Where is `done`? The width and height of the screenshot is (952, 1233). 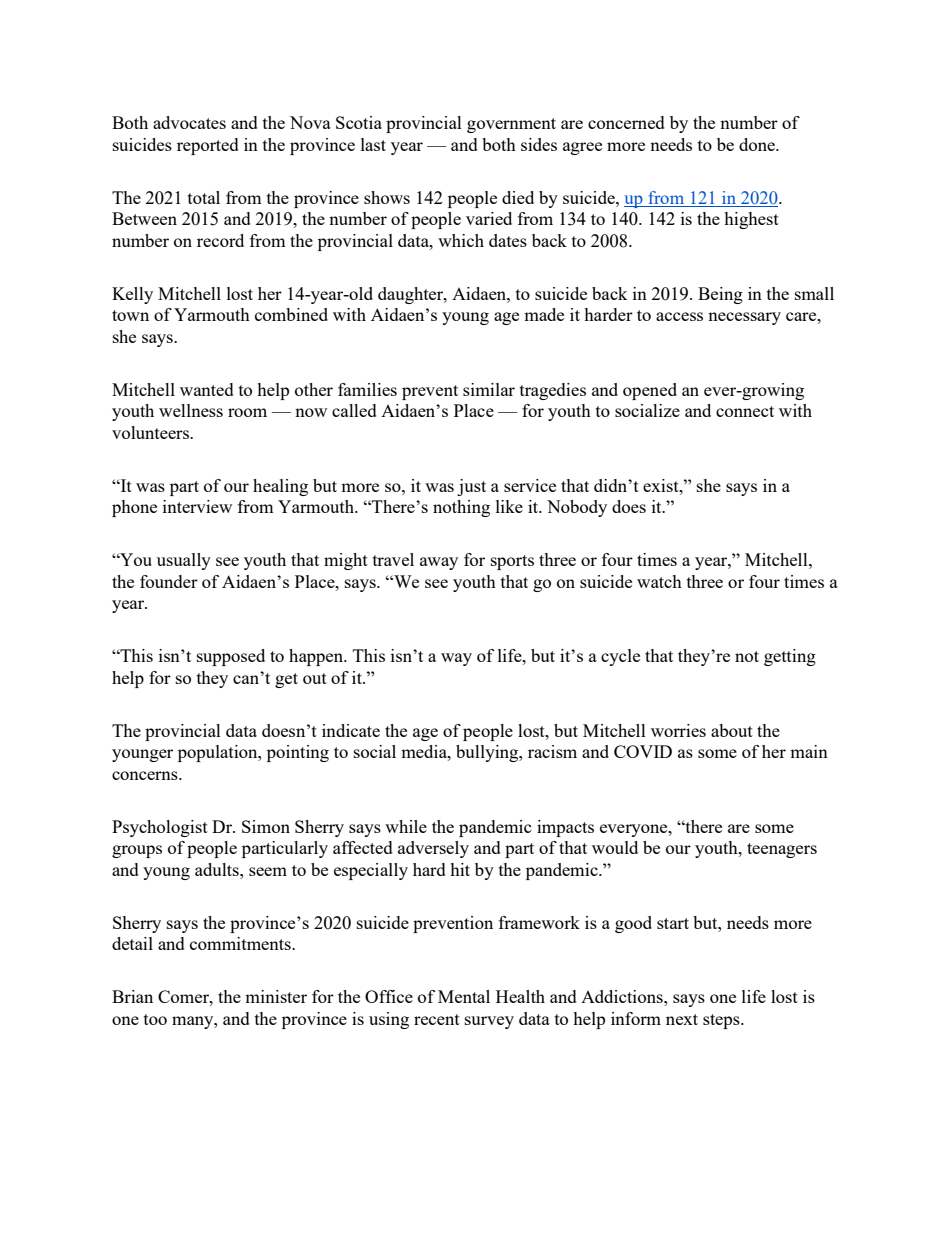 done is located at coordinates (758, 144).
